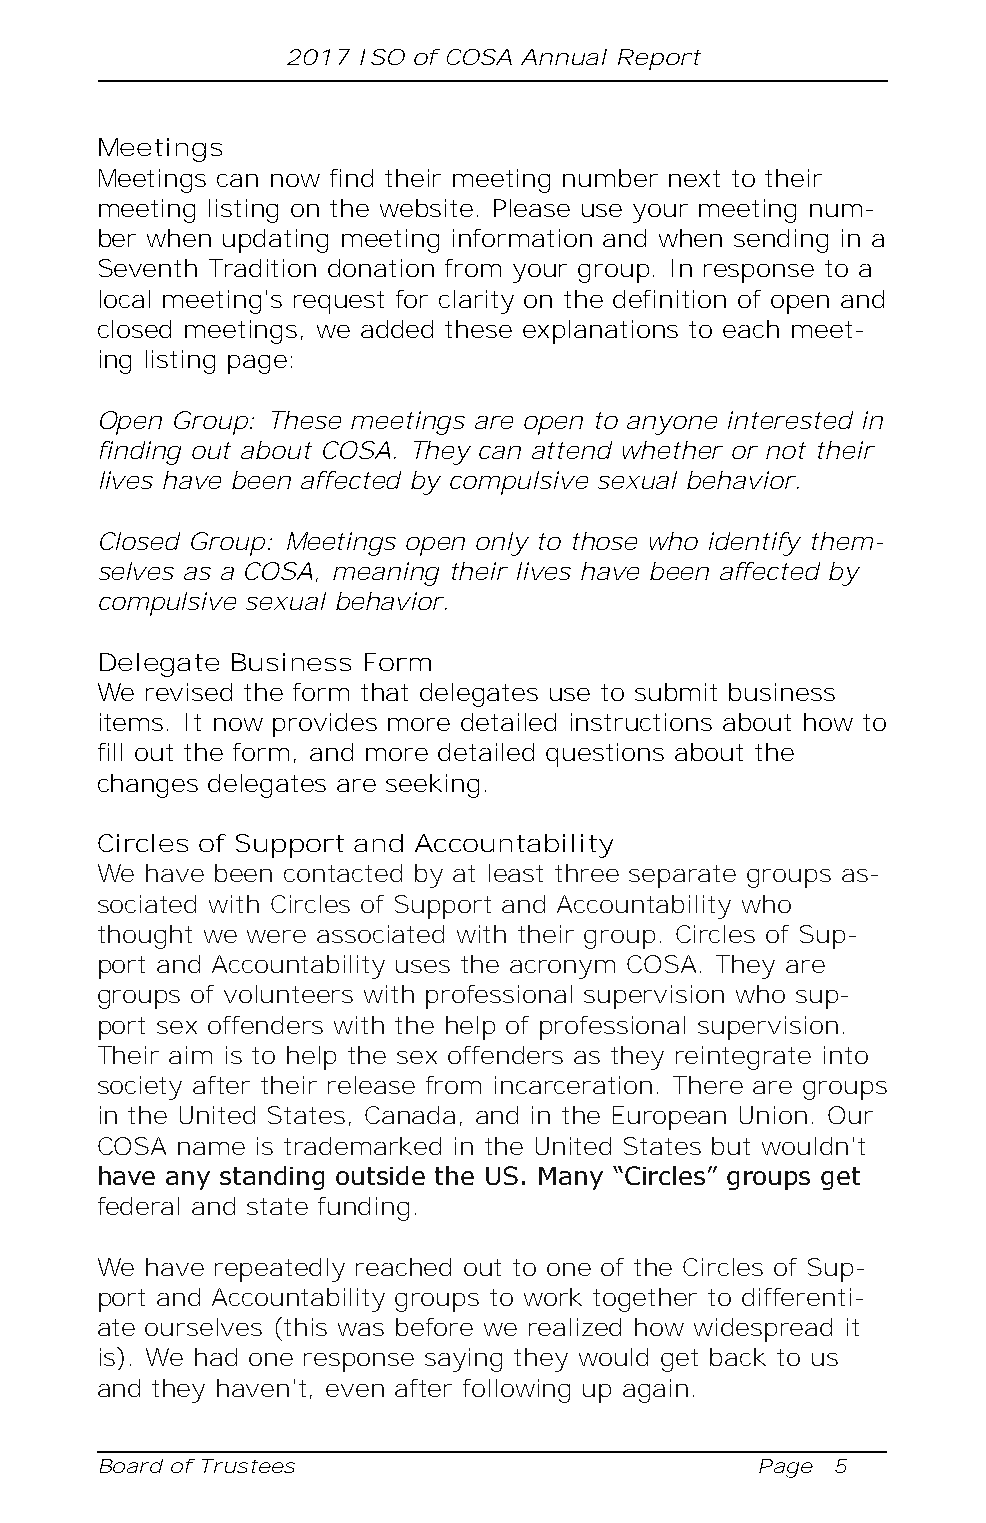 This image has height=1523, width=986. Describe the element at coordinates (262, 268) in the image. I see `Tradition` at that location.
